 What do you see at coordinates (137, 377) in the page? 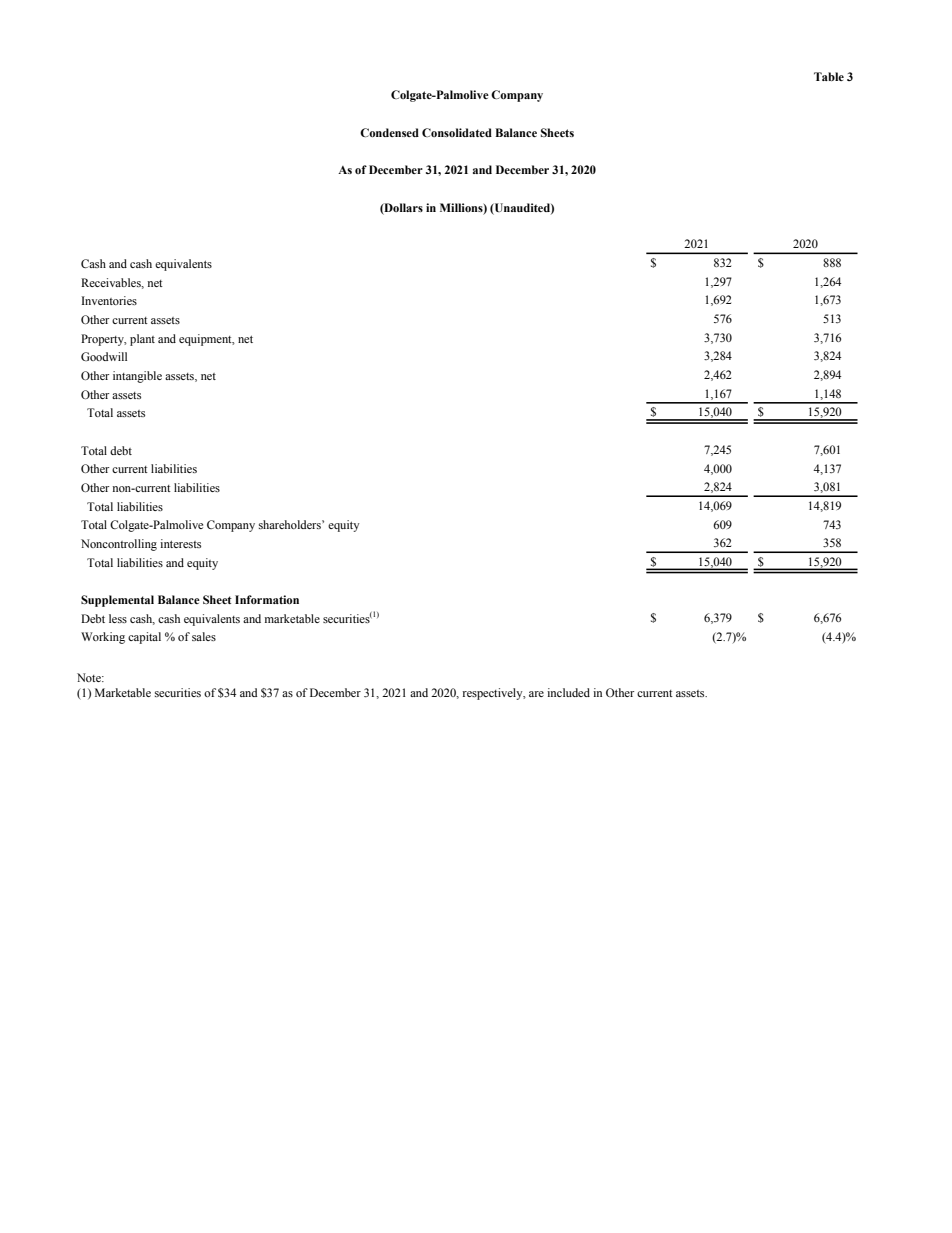
I see `intangible` at bounding box center [137, 377].
